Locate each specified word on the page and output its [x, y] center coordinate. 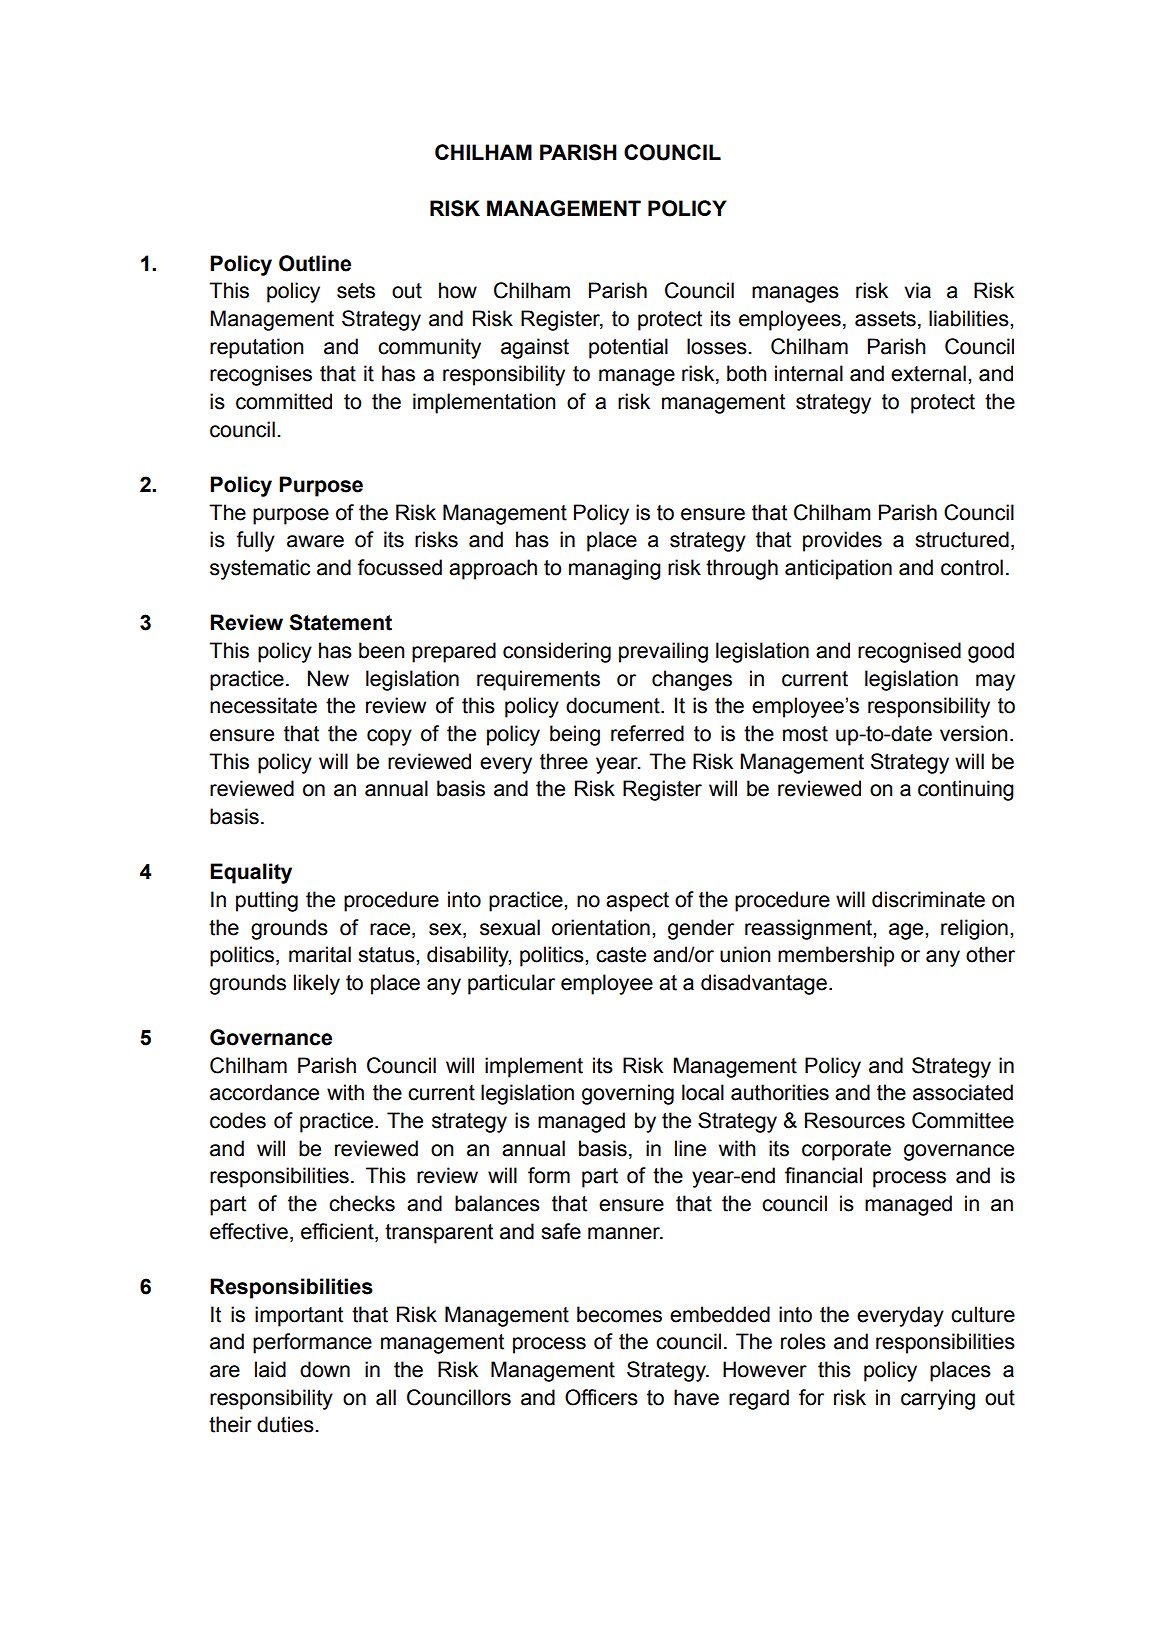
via [917, 290]
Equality [251, 873]
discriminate [928, 899]
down [325, 1369]
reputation [256, 348]
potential [628, 348]
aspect [637, 902]
